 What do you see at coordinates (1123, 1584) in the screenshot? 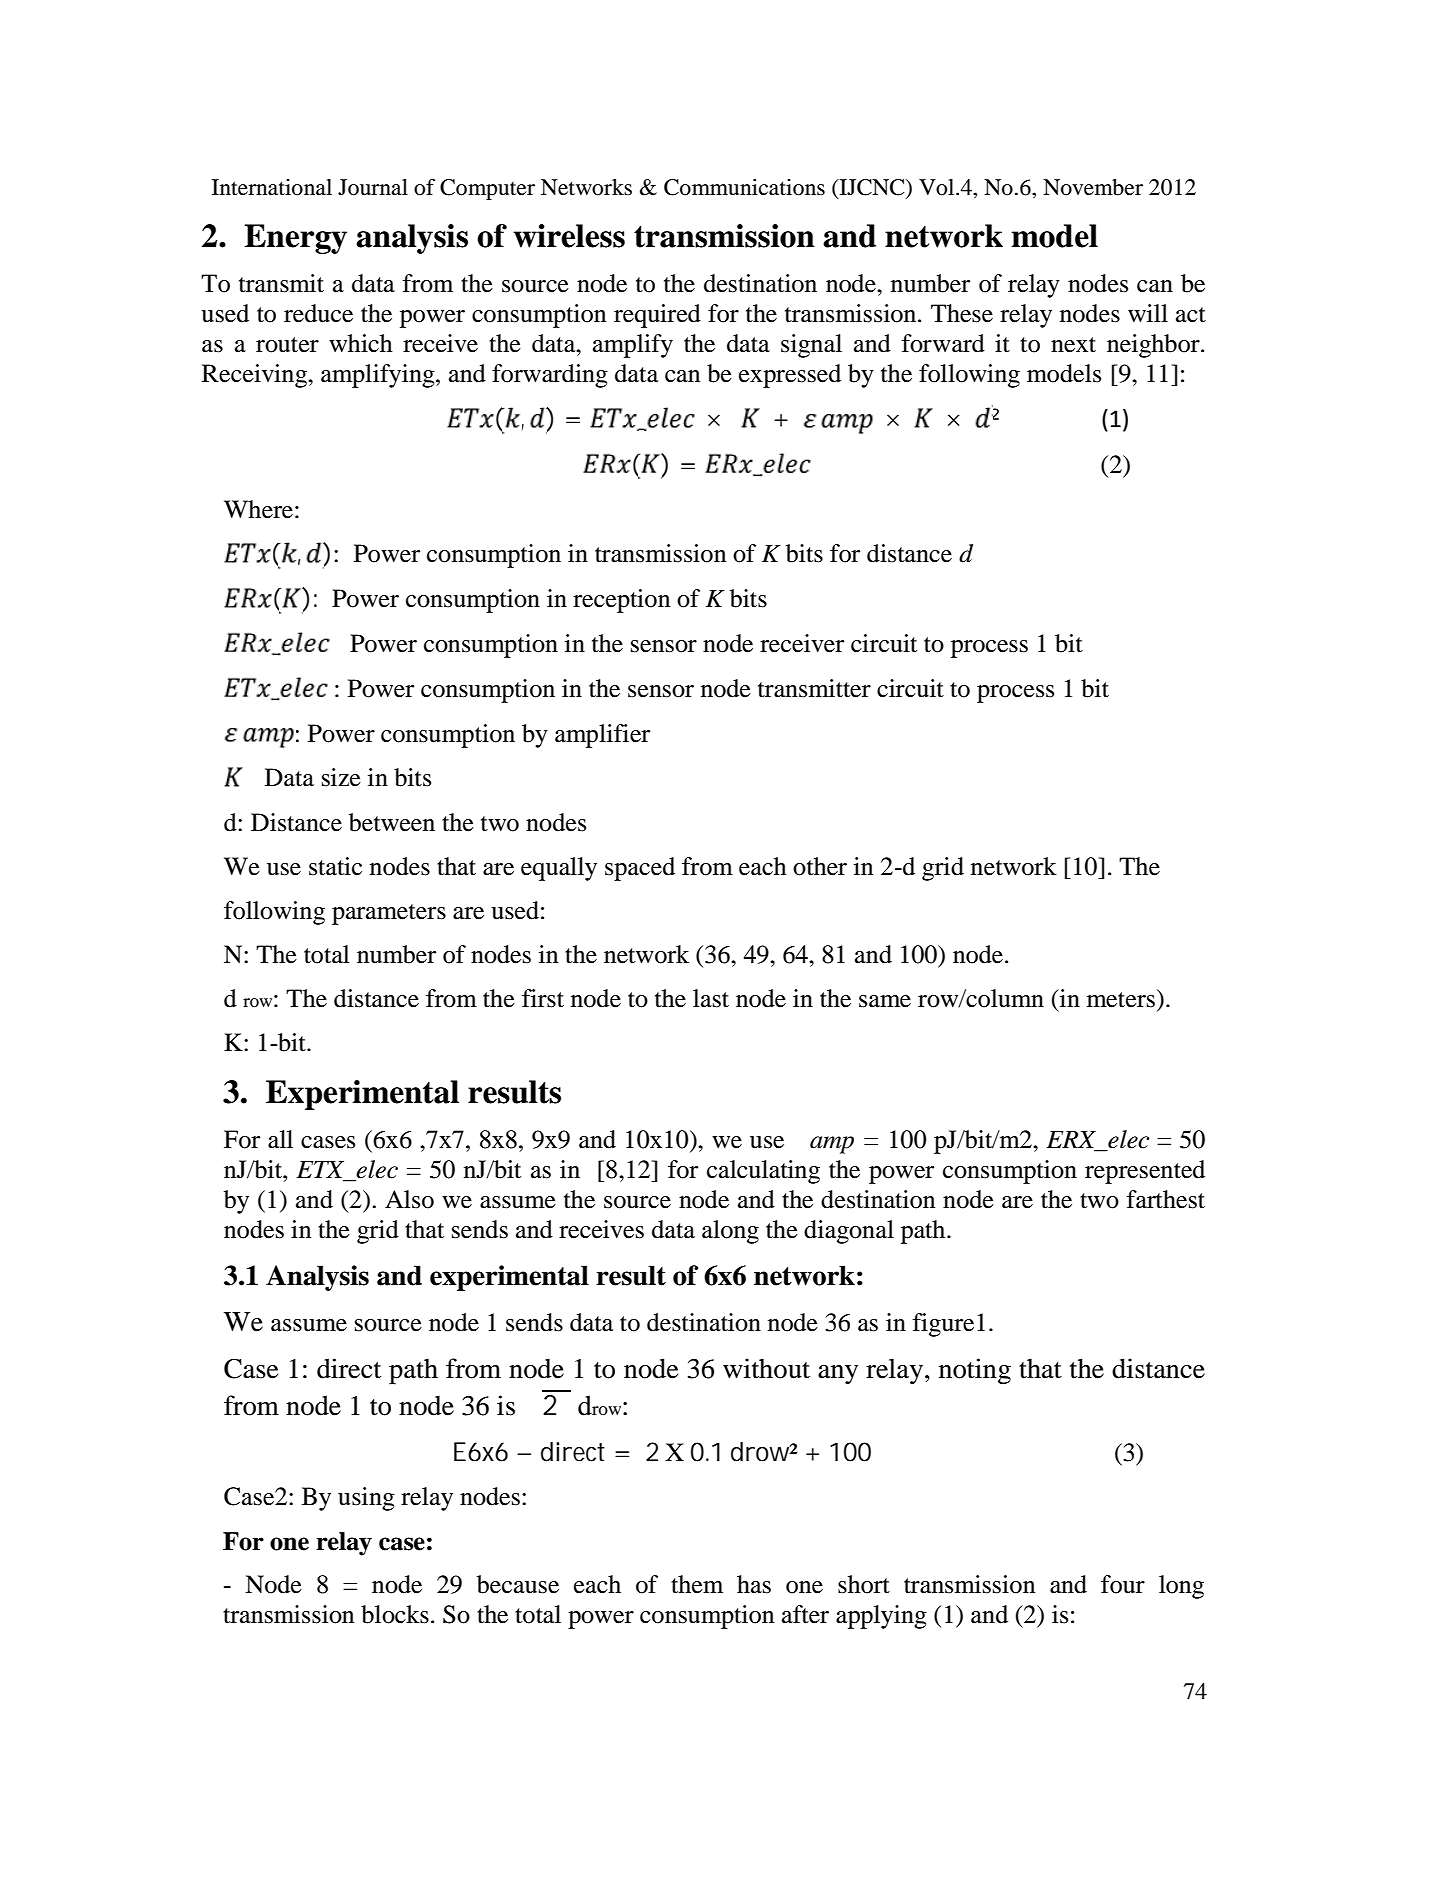
I see `four` at bounding box center [1123, 1584].
